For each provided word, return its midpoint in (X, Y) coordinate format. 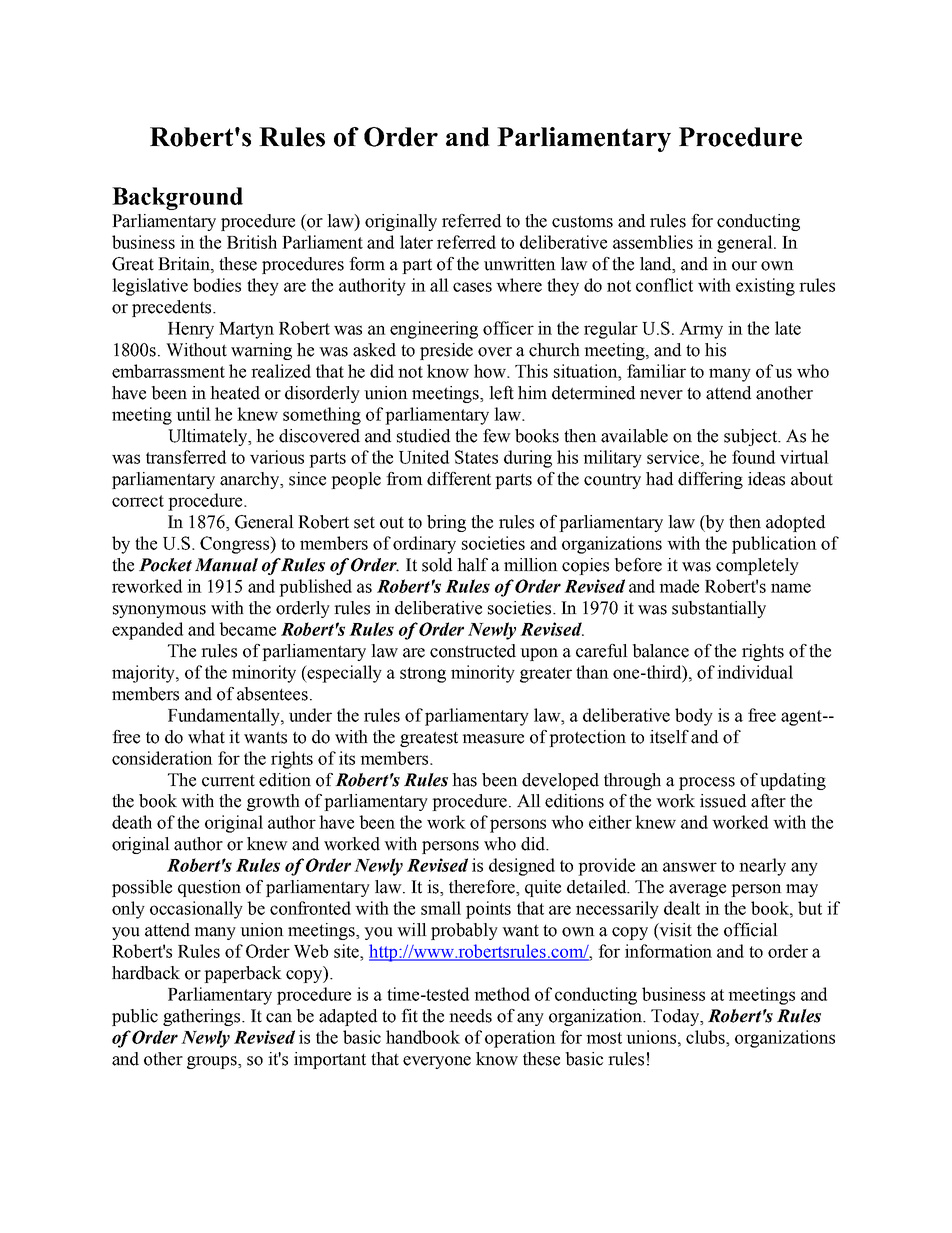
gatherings (203, 1017)
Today (676, 1017)
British (252, 242)
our (744, 266)
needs (470, 1016)
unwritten (520, 264)
